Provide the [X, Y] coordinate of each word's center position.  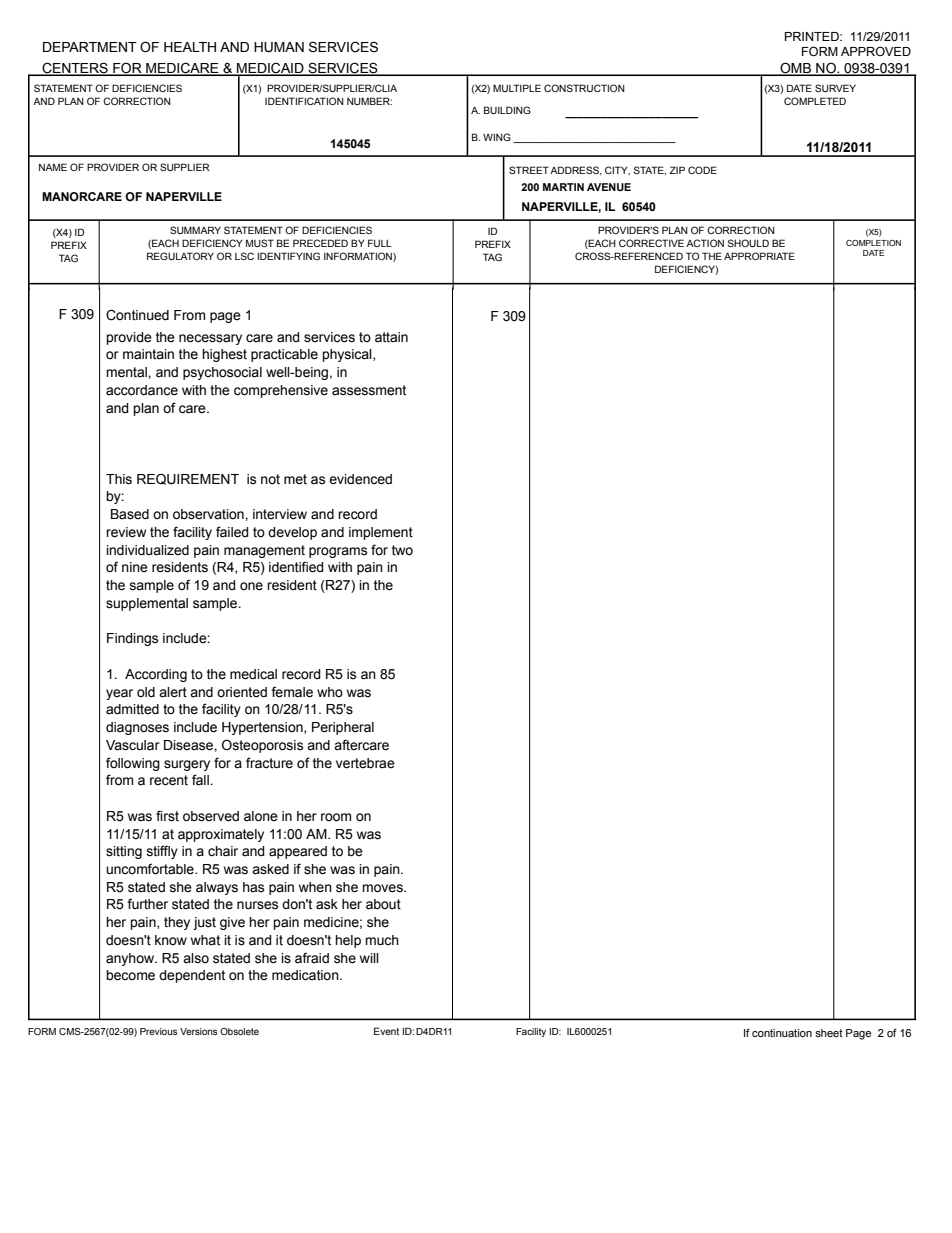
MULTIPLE [517, 88]
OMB [795, 68]
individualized [147, 550]
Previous [159, 1031]
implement [381, 533]
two [402, 550]
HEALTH [190, 47]
